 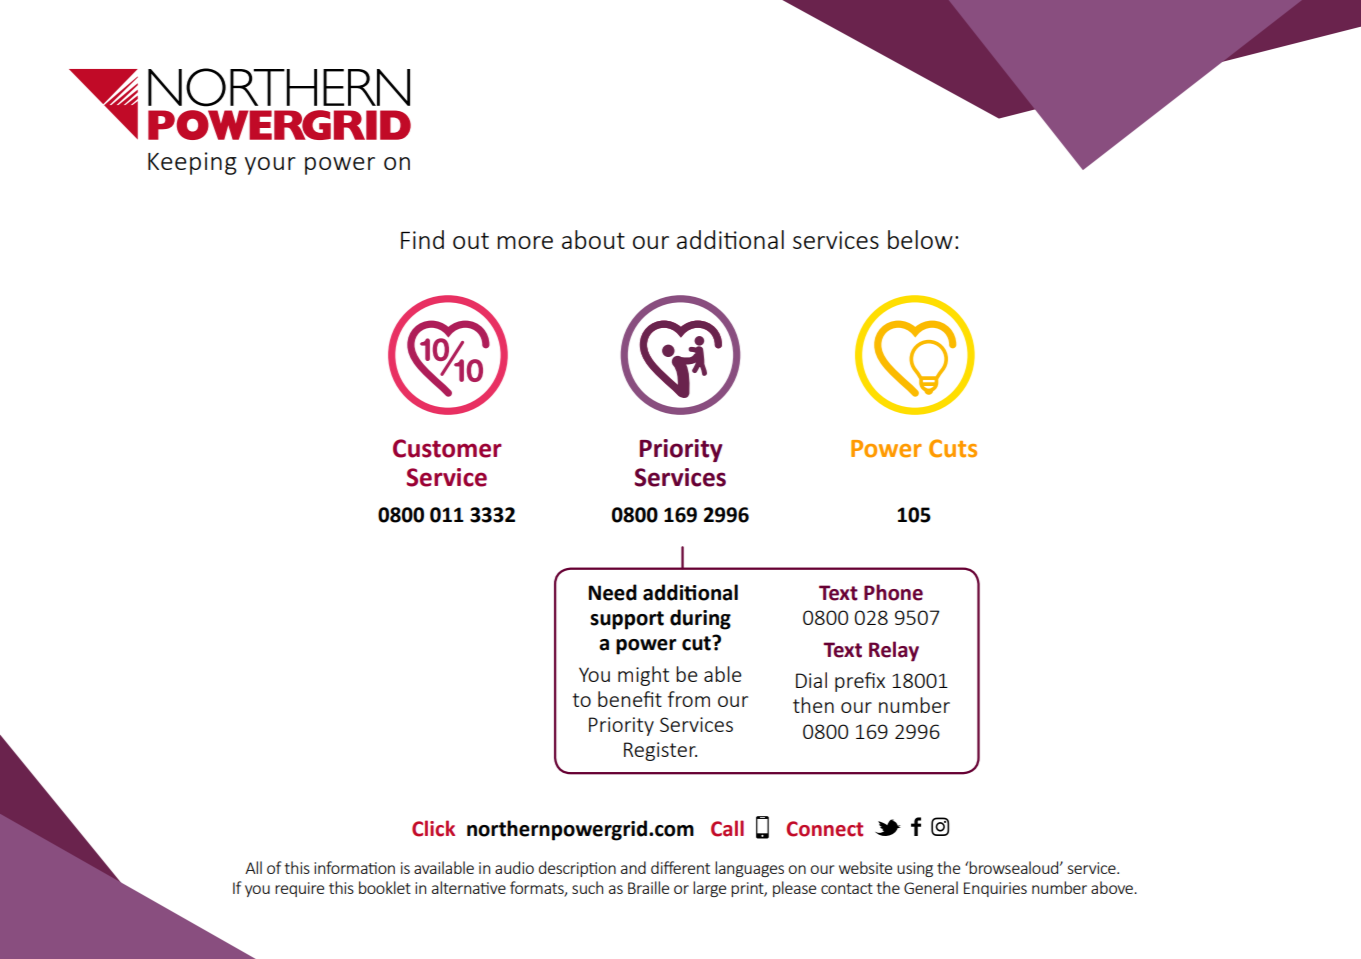 I want to click on and, so click(x=633, y=867).
